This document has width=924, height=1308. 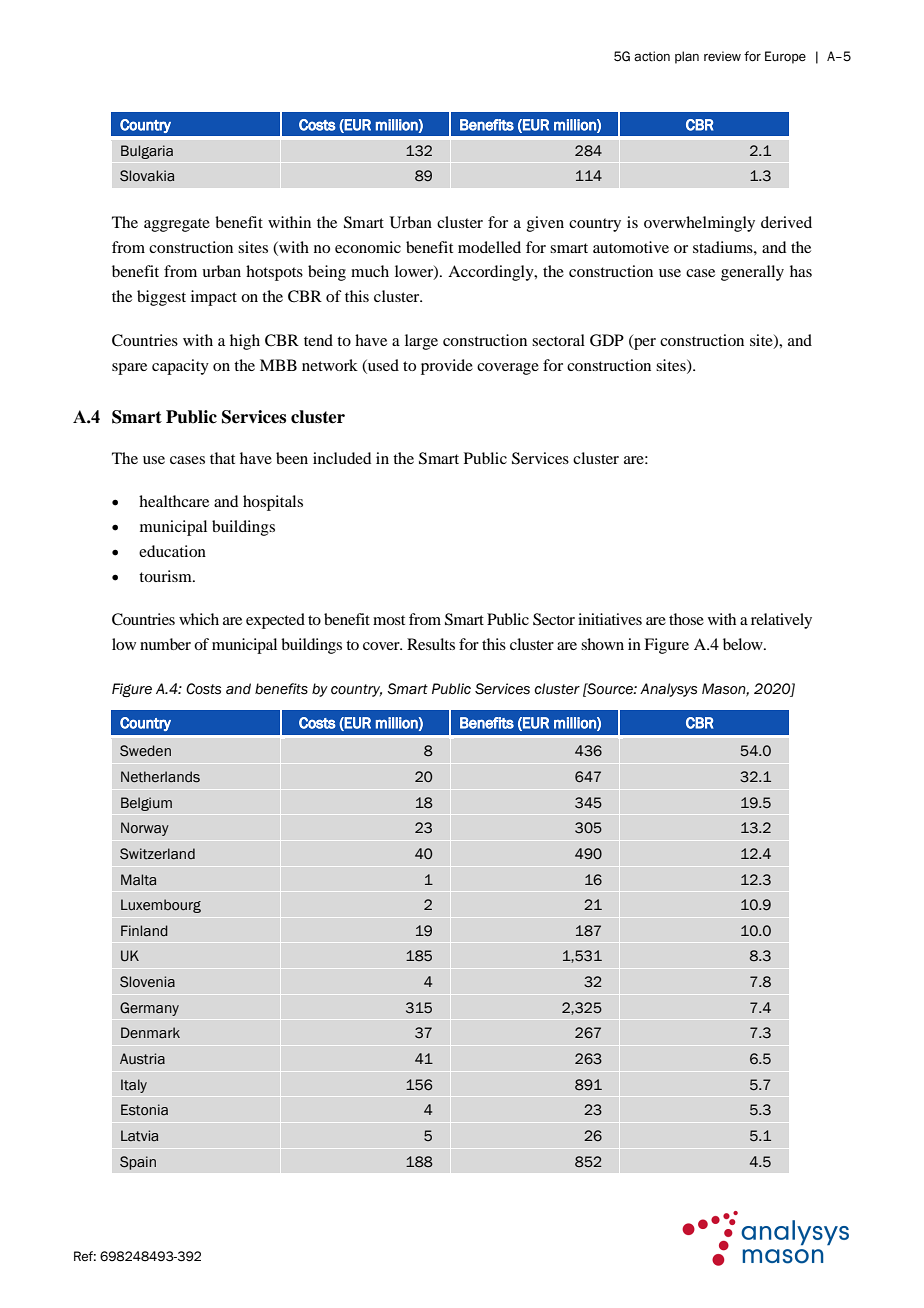 I want to click on Results, so click(x=431, y=644).
